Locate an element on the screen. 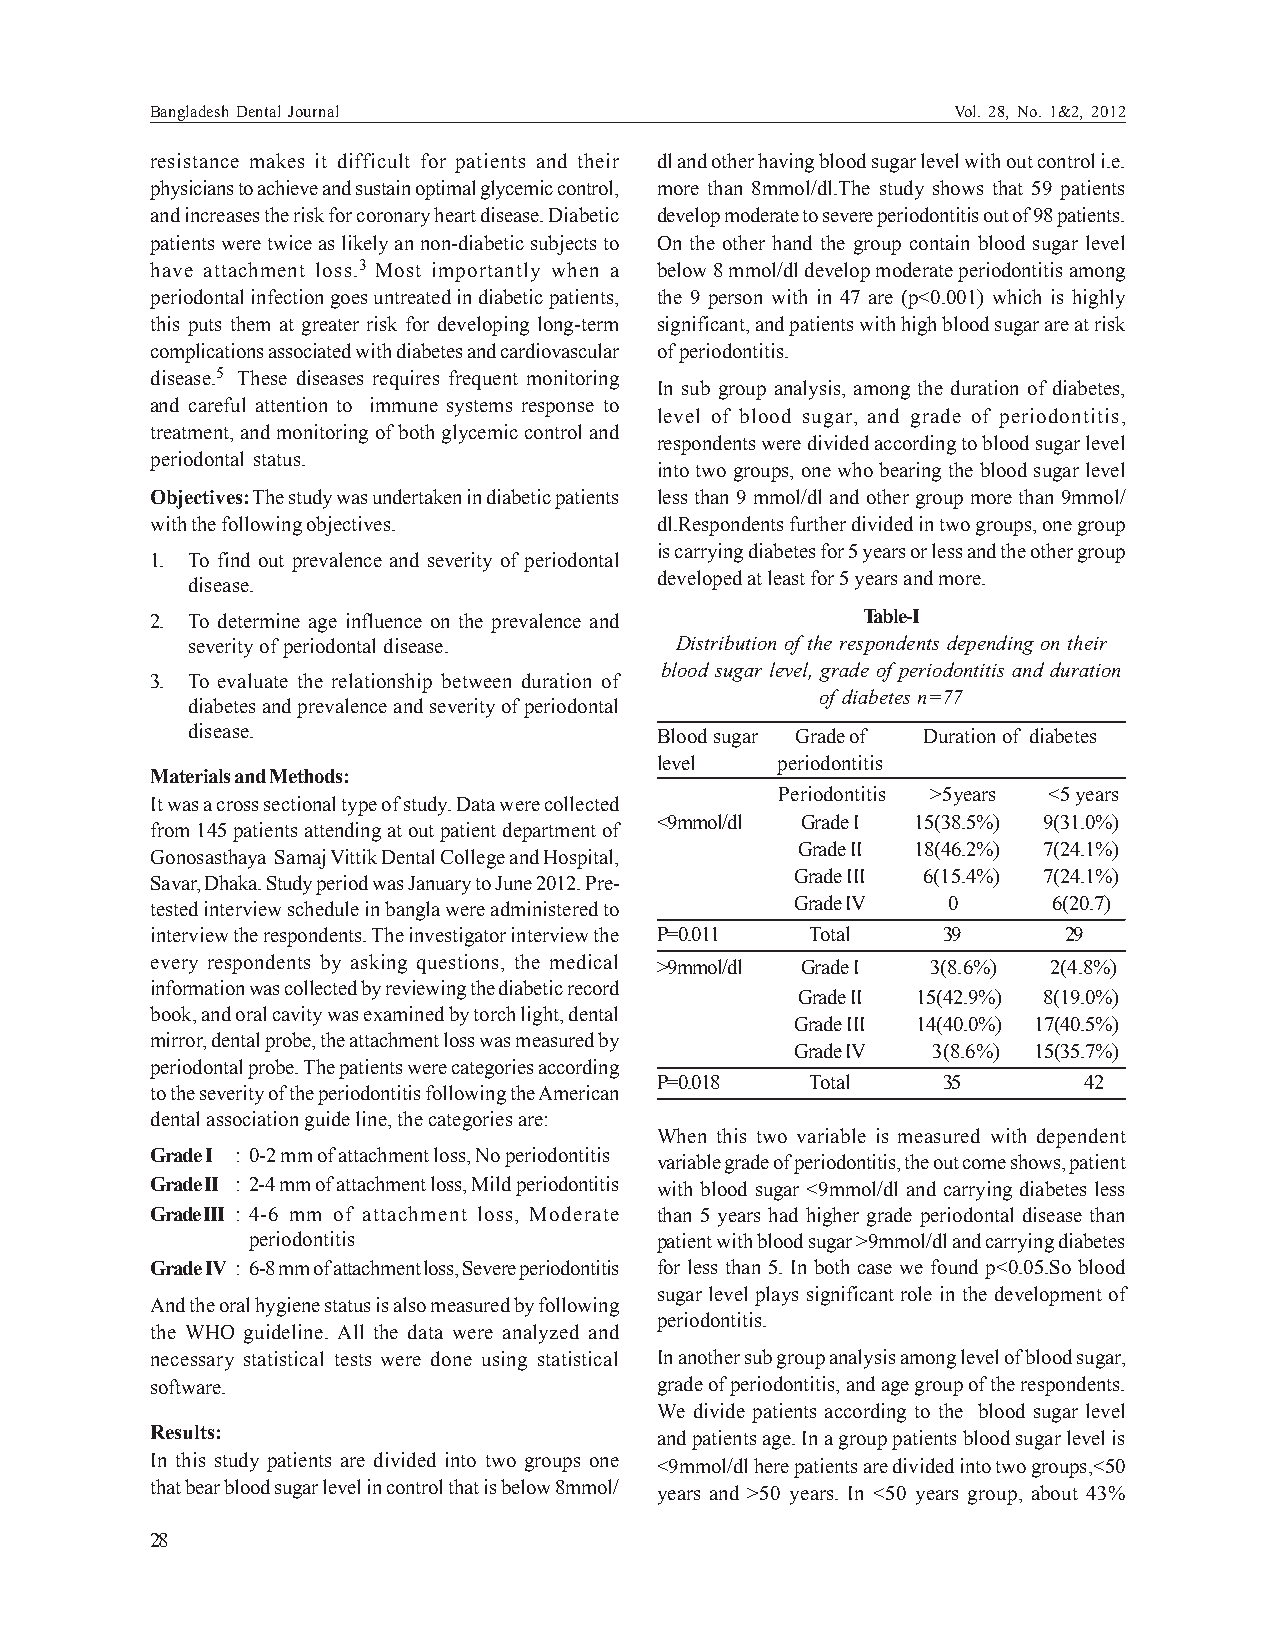 This screenshot has width=1276, height=1651. Vol is located at coordinates (967, 111).
